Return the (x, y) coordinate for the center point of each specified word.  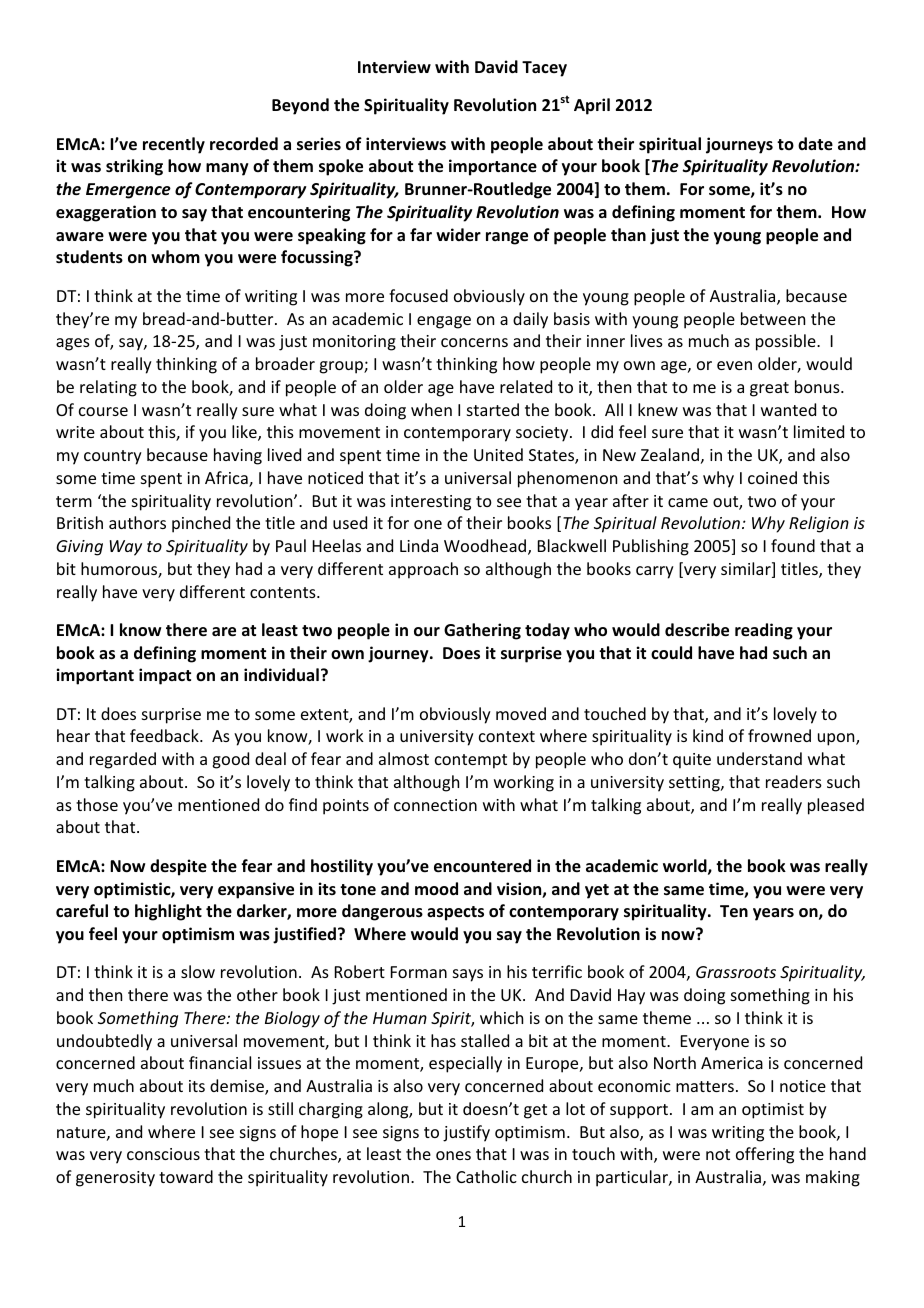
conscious (163, 1154)
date (815, 144)
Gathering (482, 631)
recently (174, 145)
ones (453, 1155)
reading (764, 631)
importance (493, 167)
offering (765, 1155)
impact (165, 676)
